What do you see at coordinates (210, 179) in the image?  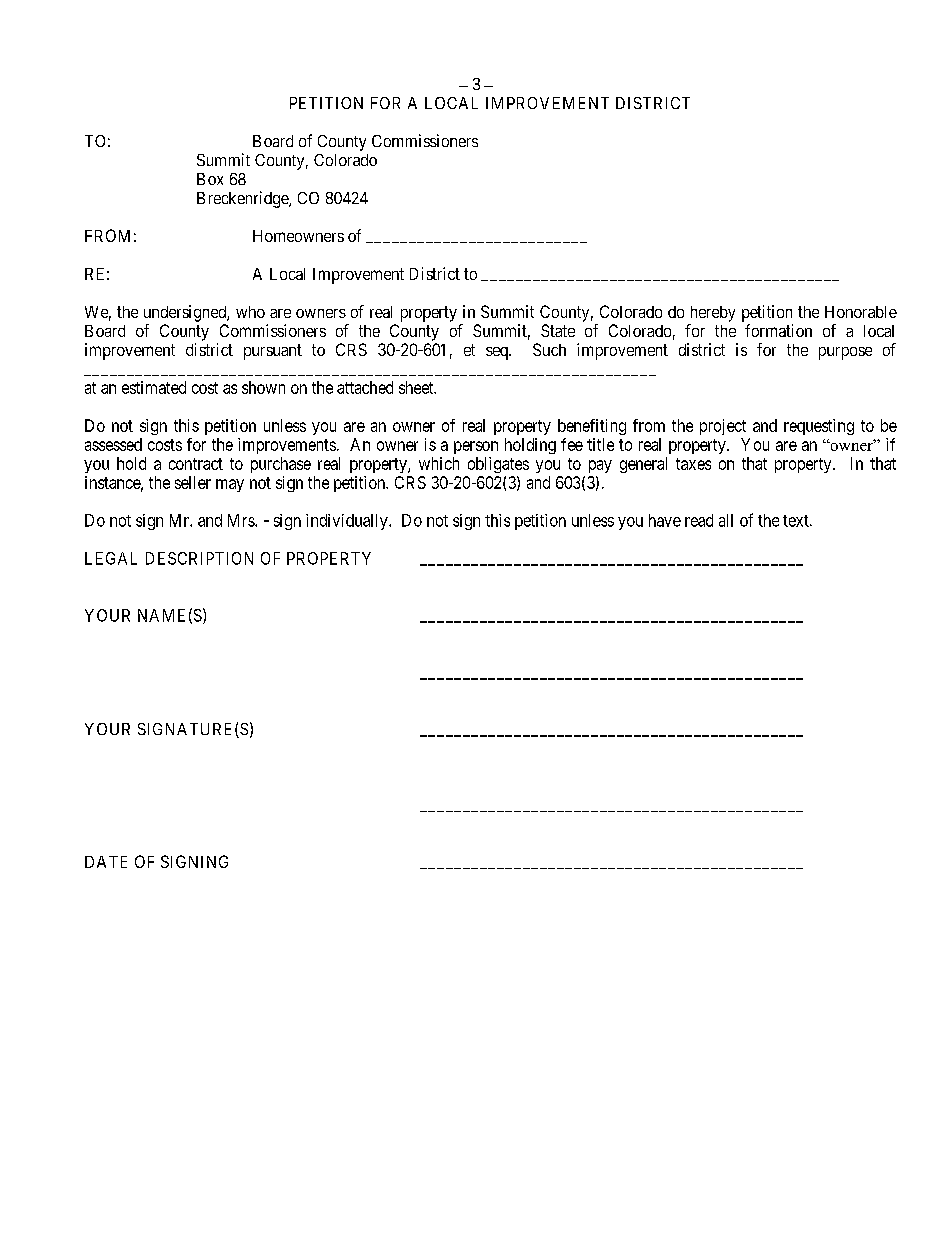 I see `Box` at bounding box center [210, 179].
